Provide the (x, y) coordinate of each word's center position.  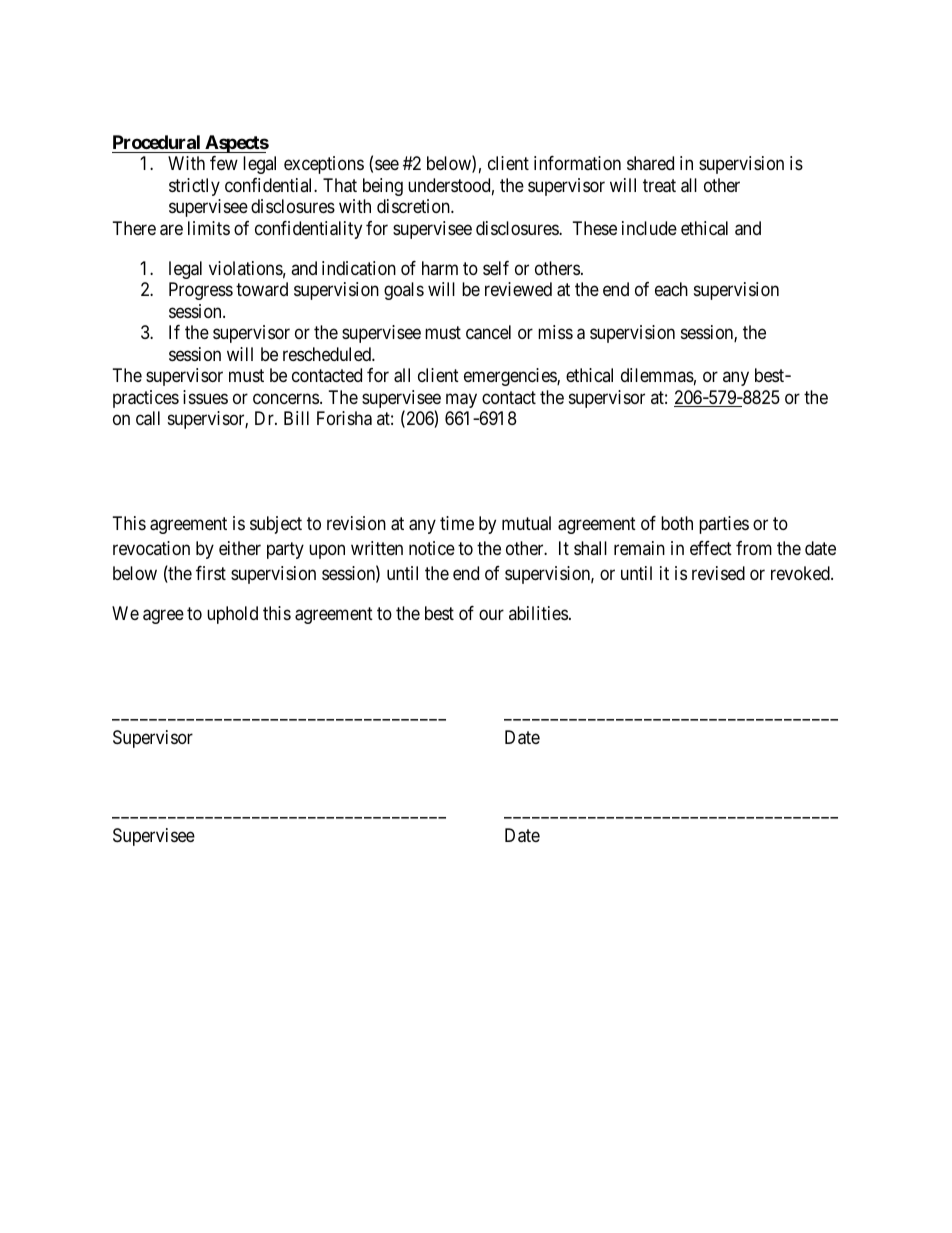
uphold (232, 615)
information (577, 163)
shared (650, 163)
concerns (286, 398)
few (224, 163)
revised (718, 573)
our (491, 614)
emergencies (511, 377)
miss (555, 332)
